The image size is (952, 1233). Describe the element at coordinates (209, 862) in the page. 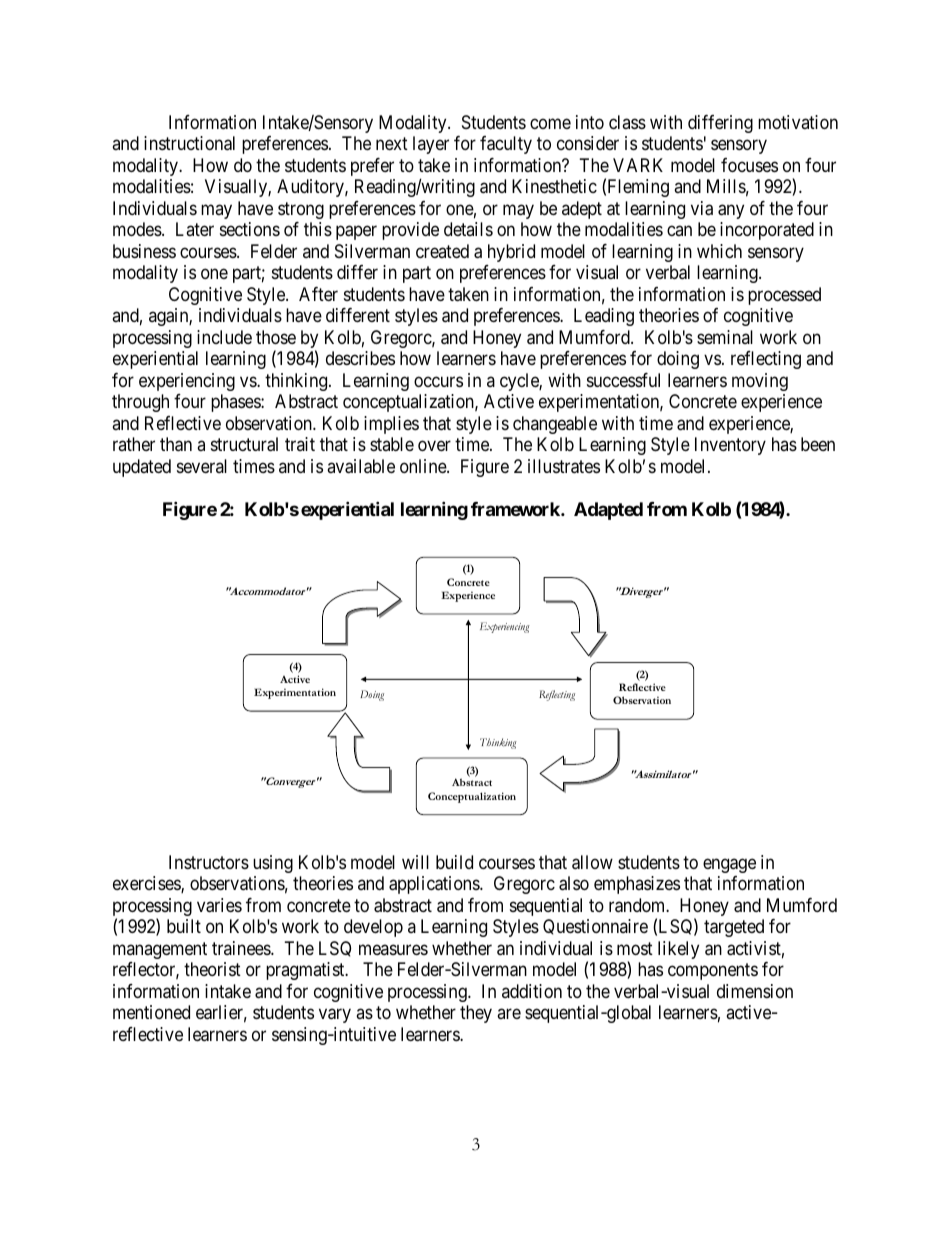

I see `Instructors` at that location.
